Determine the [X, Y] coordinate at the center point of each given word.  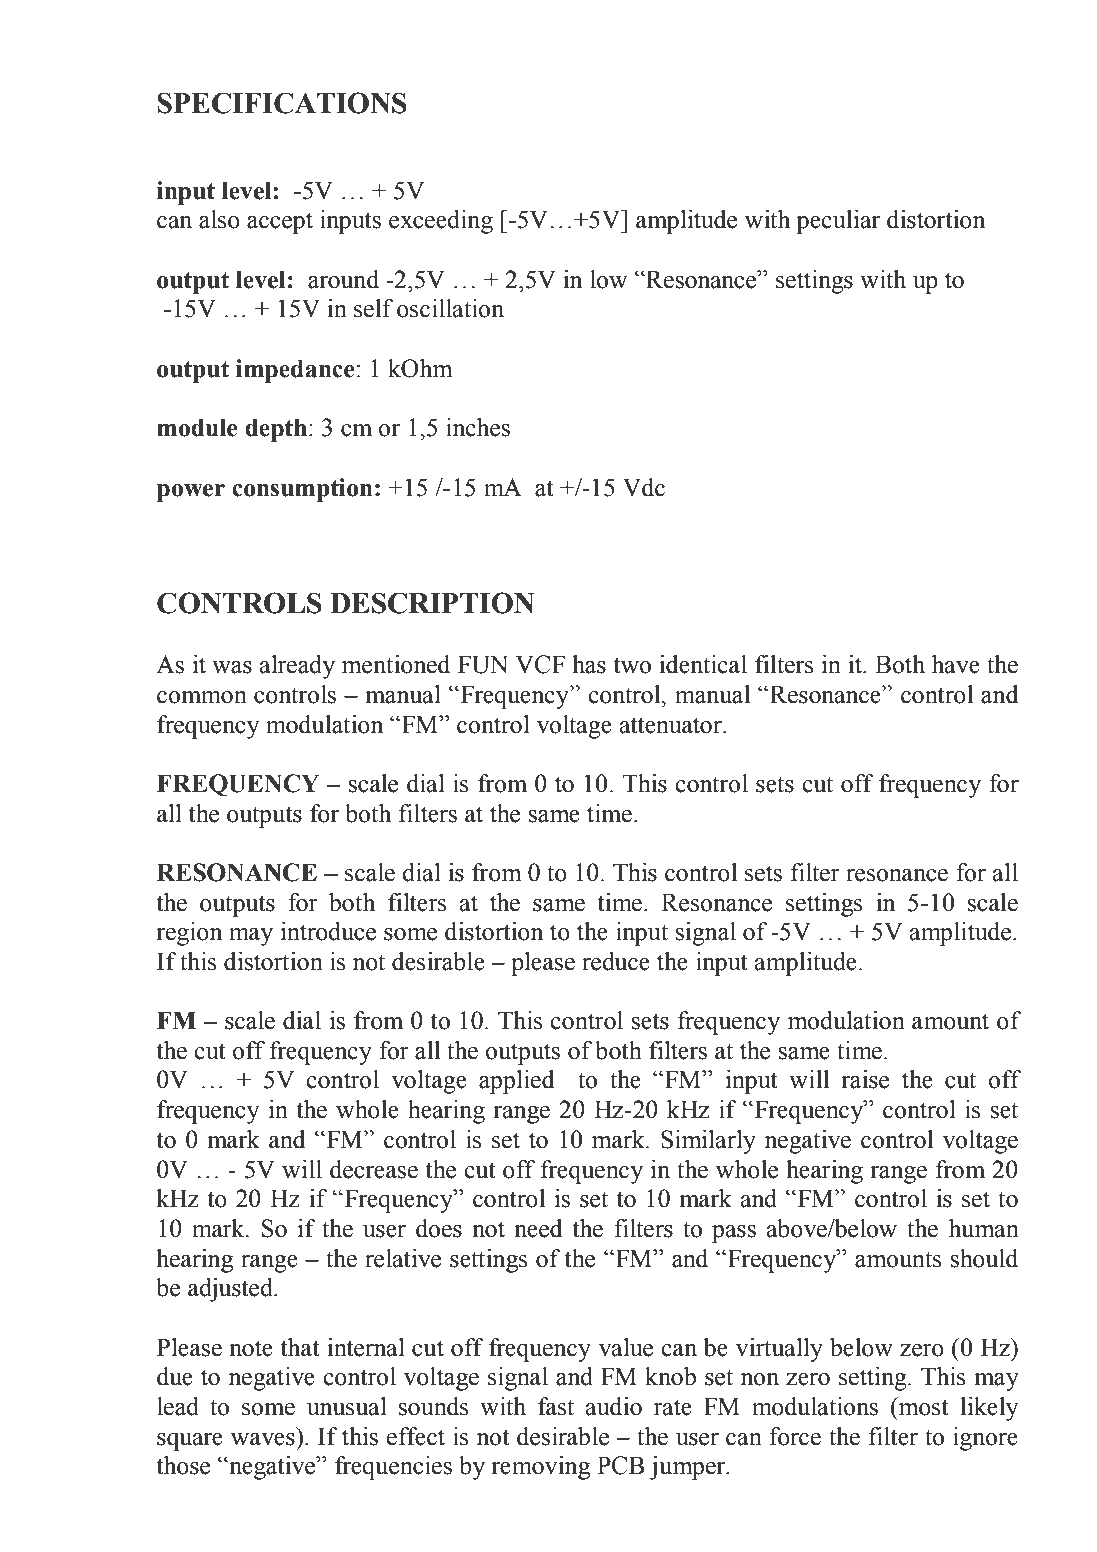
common [202, 697]
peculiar [838, 222]
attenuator [672, 725]
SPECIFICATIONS [282, 103]
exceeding [441, 222]
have [956, 664]
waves [263, 1439]
